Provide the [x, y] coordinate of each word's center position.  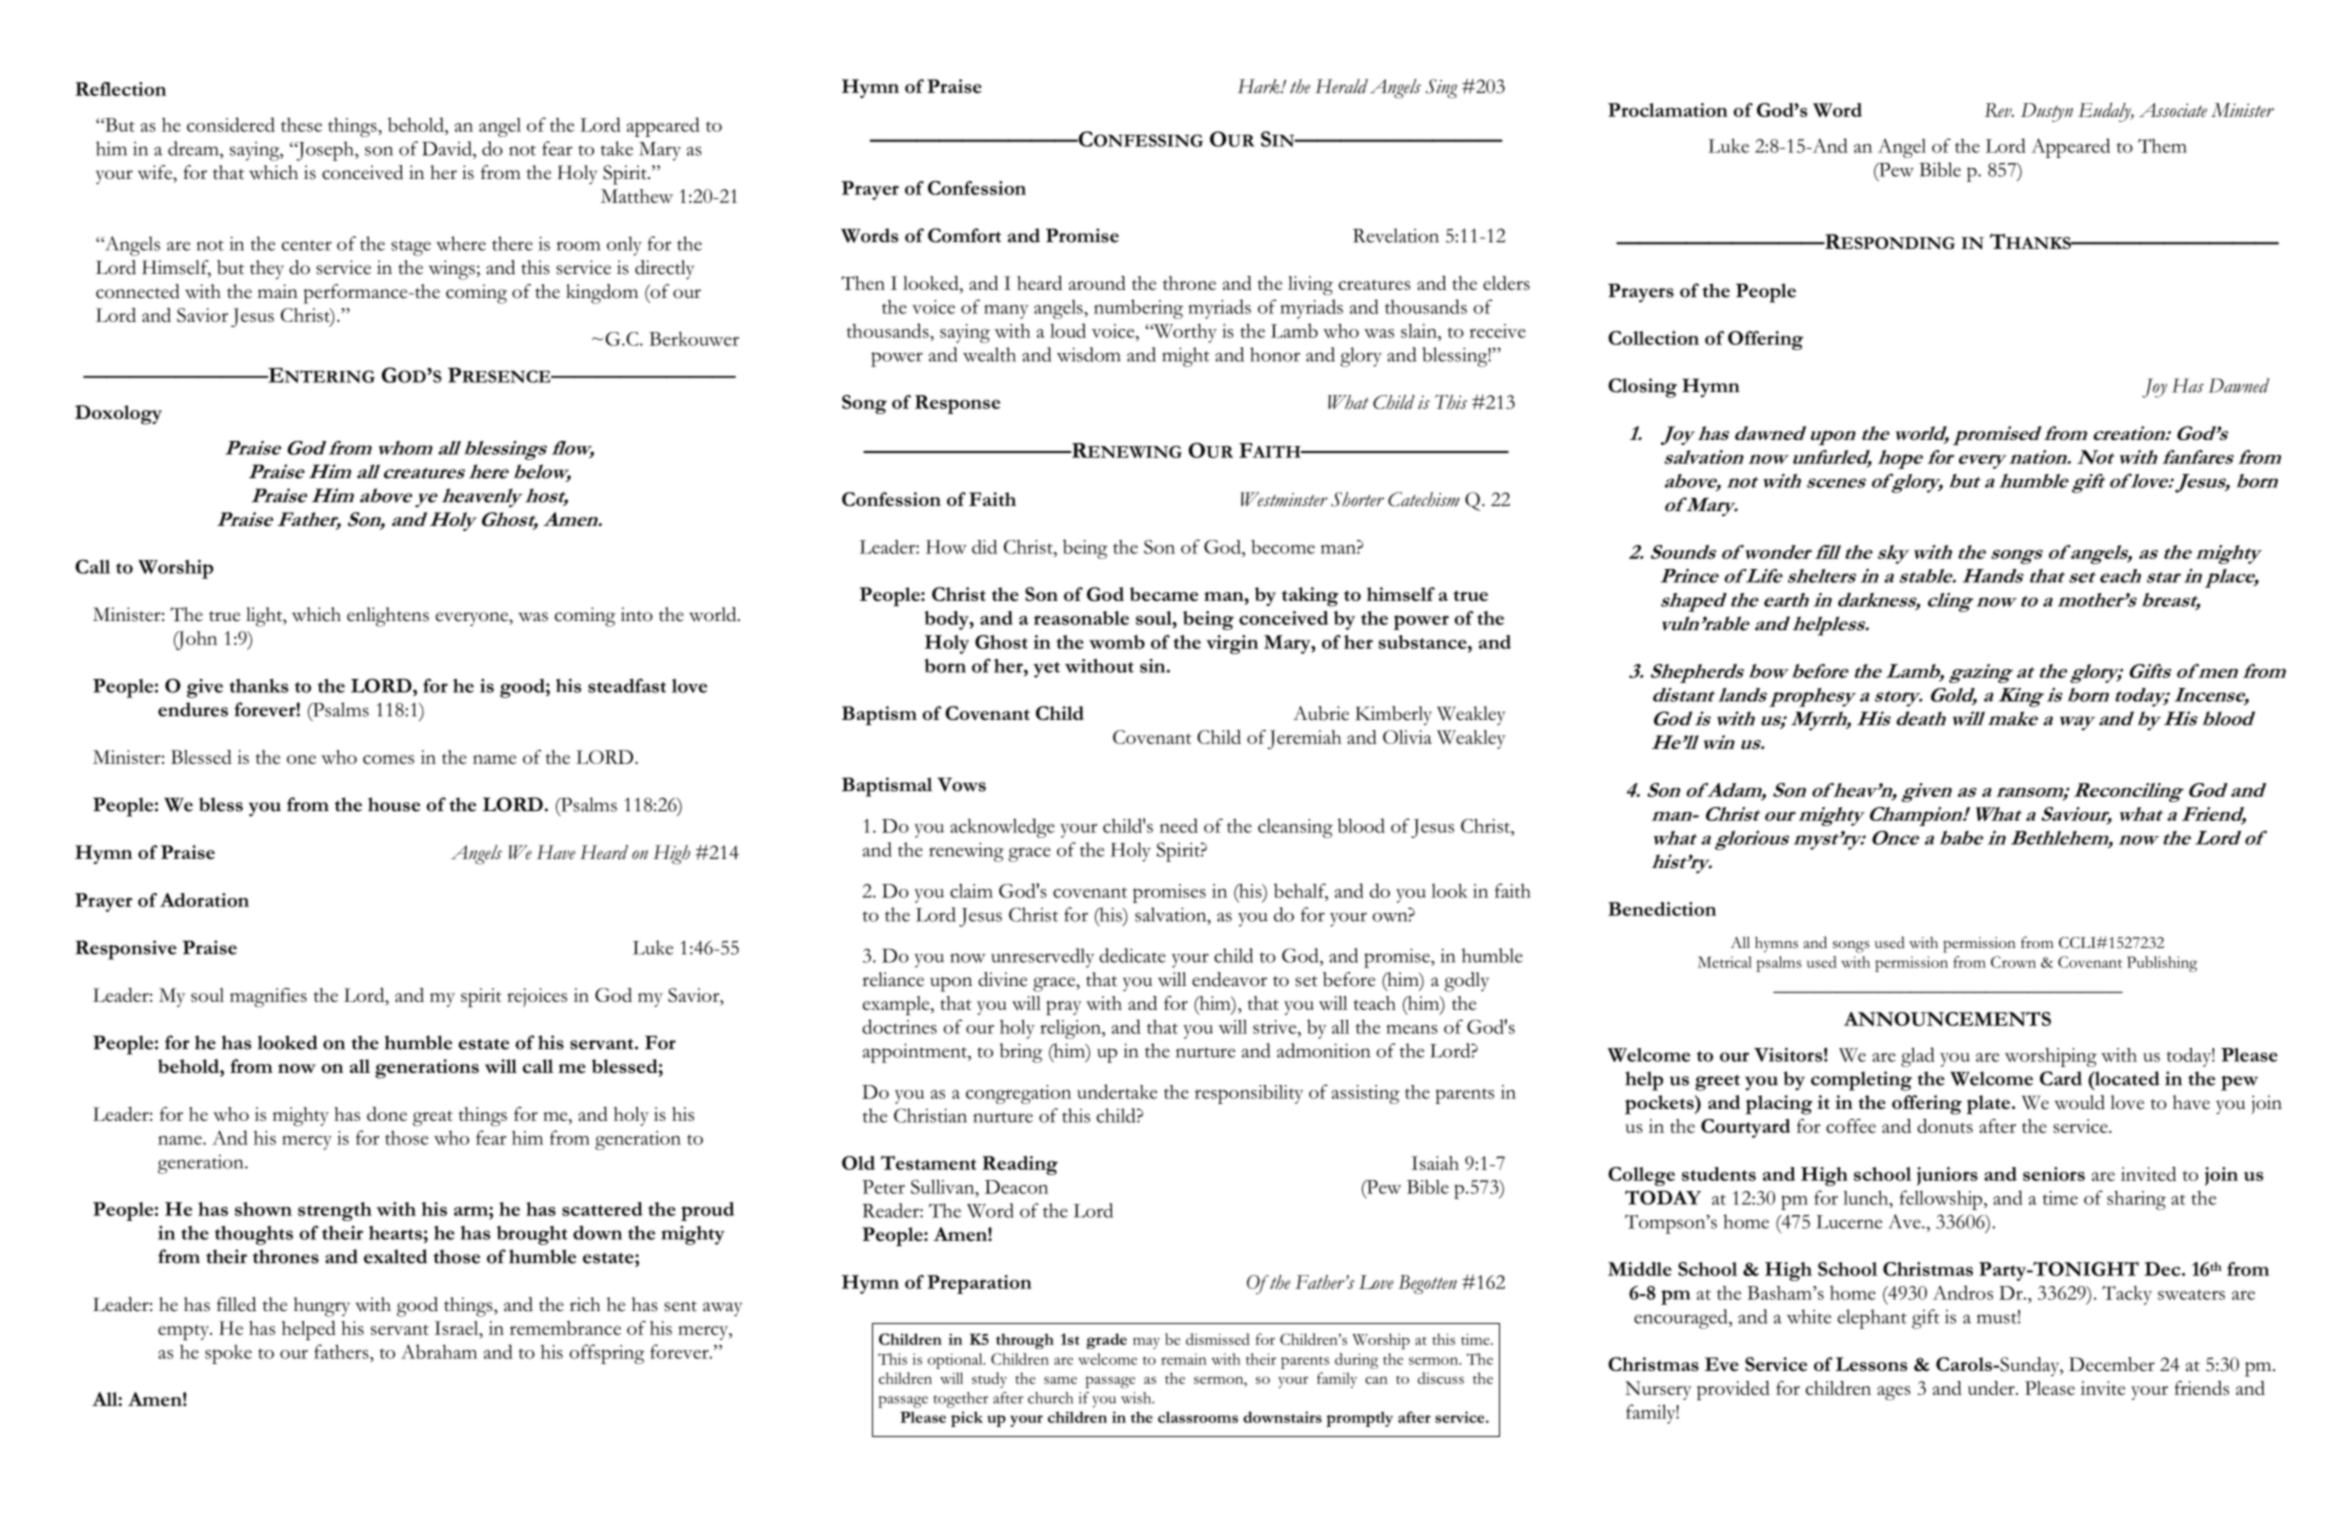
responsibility [1249, 1094]
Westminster [1284, 499]
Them [2162, 146]
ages [1894, 1393]
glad [1918, 1057]
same [1060, 1380]
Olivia [1407, 737]
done [387, 1114]
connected [138, 291]
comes [388, 759]
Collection [1653, 338]
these [301, 124]
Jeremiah [1305, 739]
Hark [1260, 86]
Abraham [439, 1351]
